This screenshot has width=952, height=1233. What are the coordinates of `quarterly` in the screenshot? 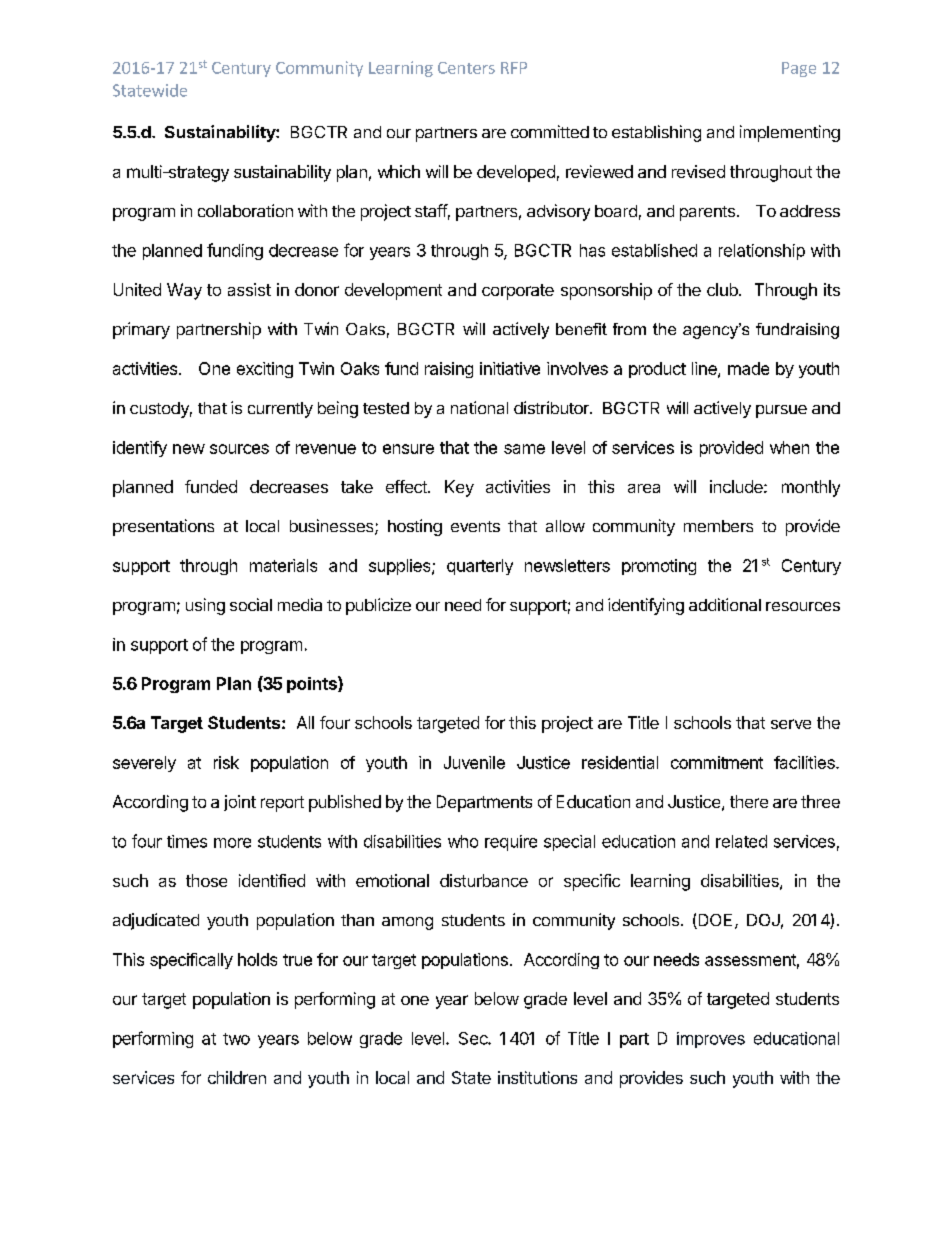 It's located at (480, 567).
